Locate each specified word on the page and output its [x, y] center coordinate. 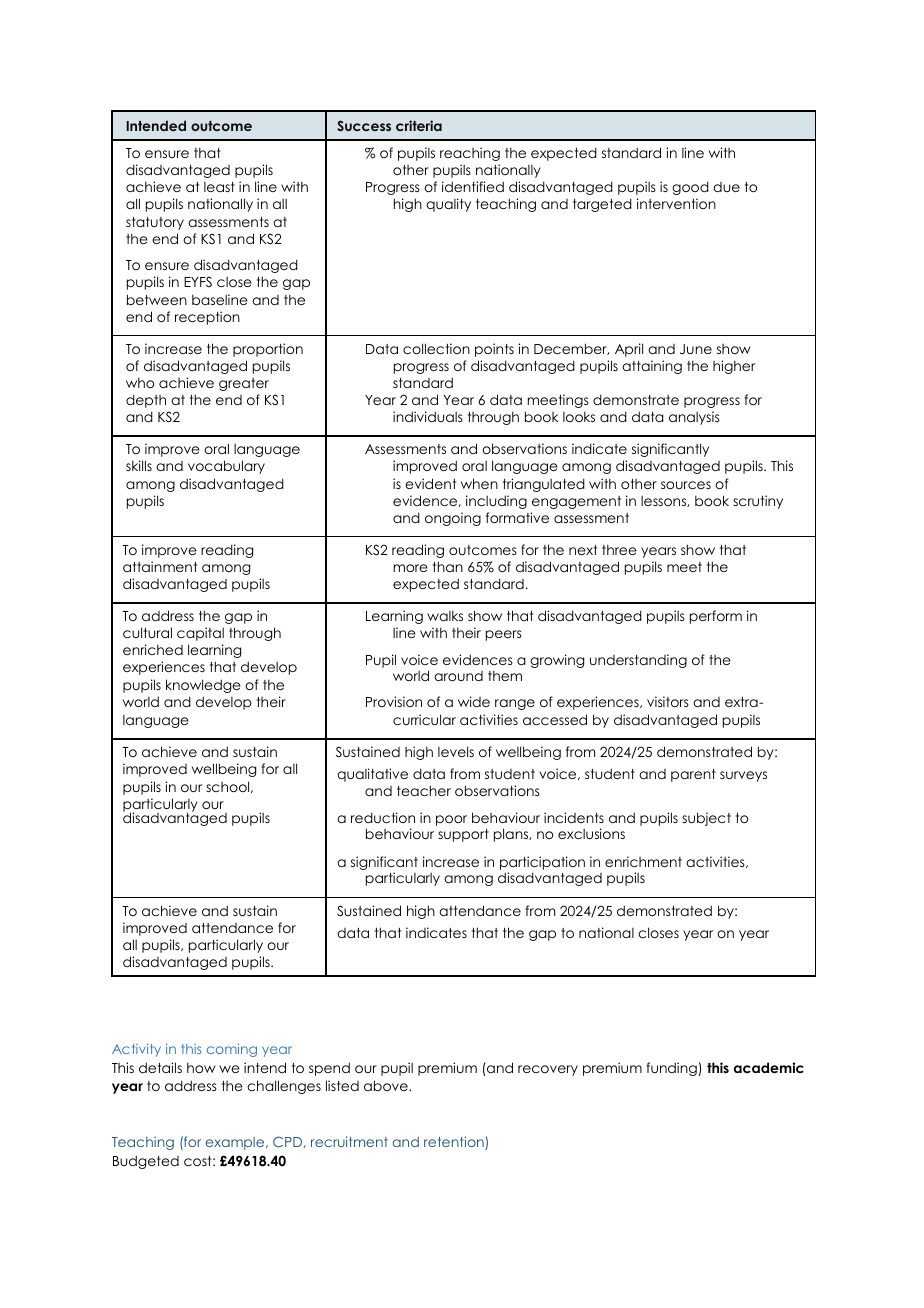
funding [673, 1069]
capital [200, 634]
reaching [470, 154]
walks [445, 615]
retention [455, 1143]
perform [716, 617]
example [236, 1143]
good [690, 188]
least [219, 187]
